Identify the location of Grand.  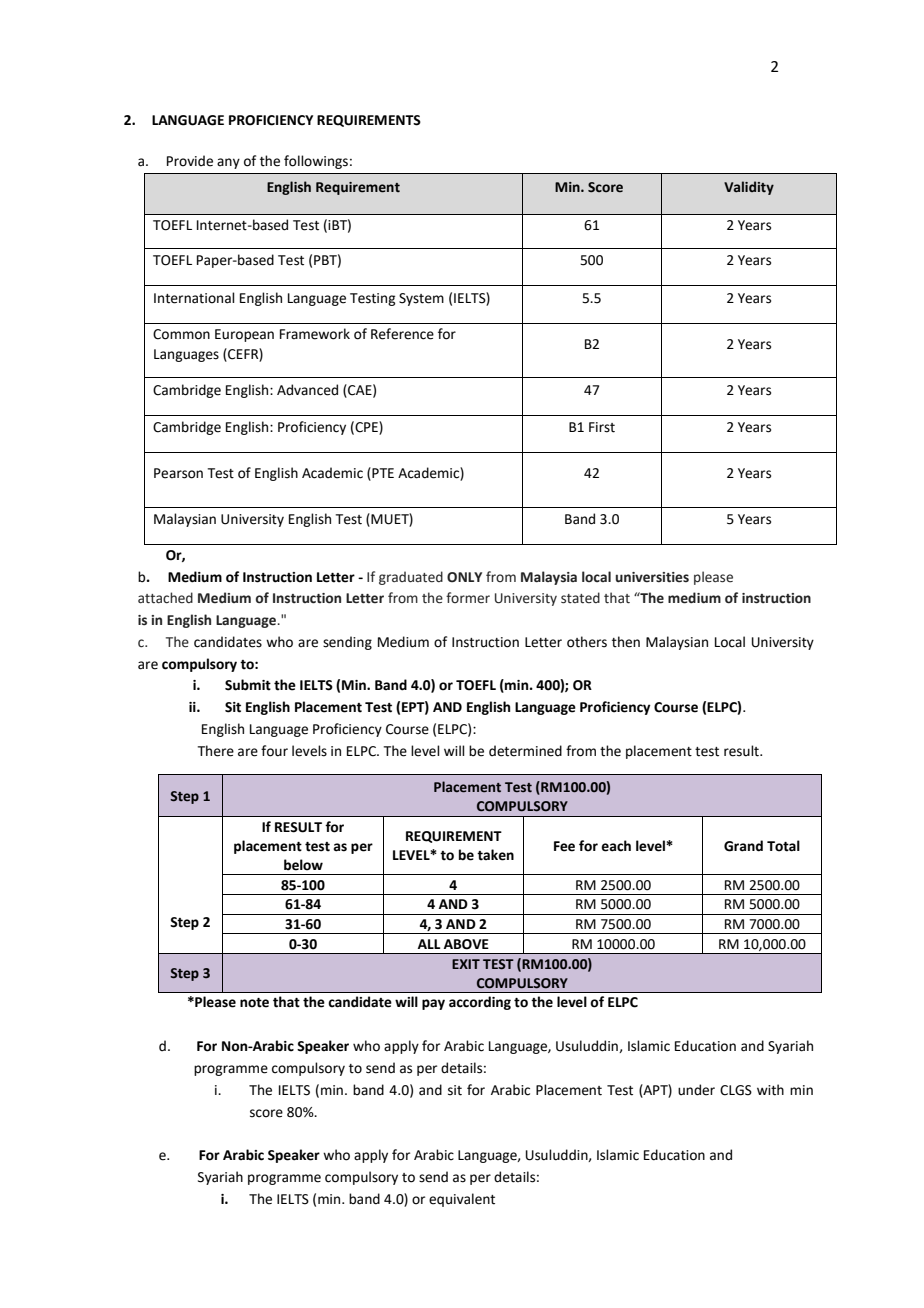
(743, 846).
